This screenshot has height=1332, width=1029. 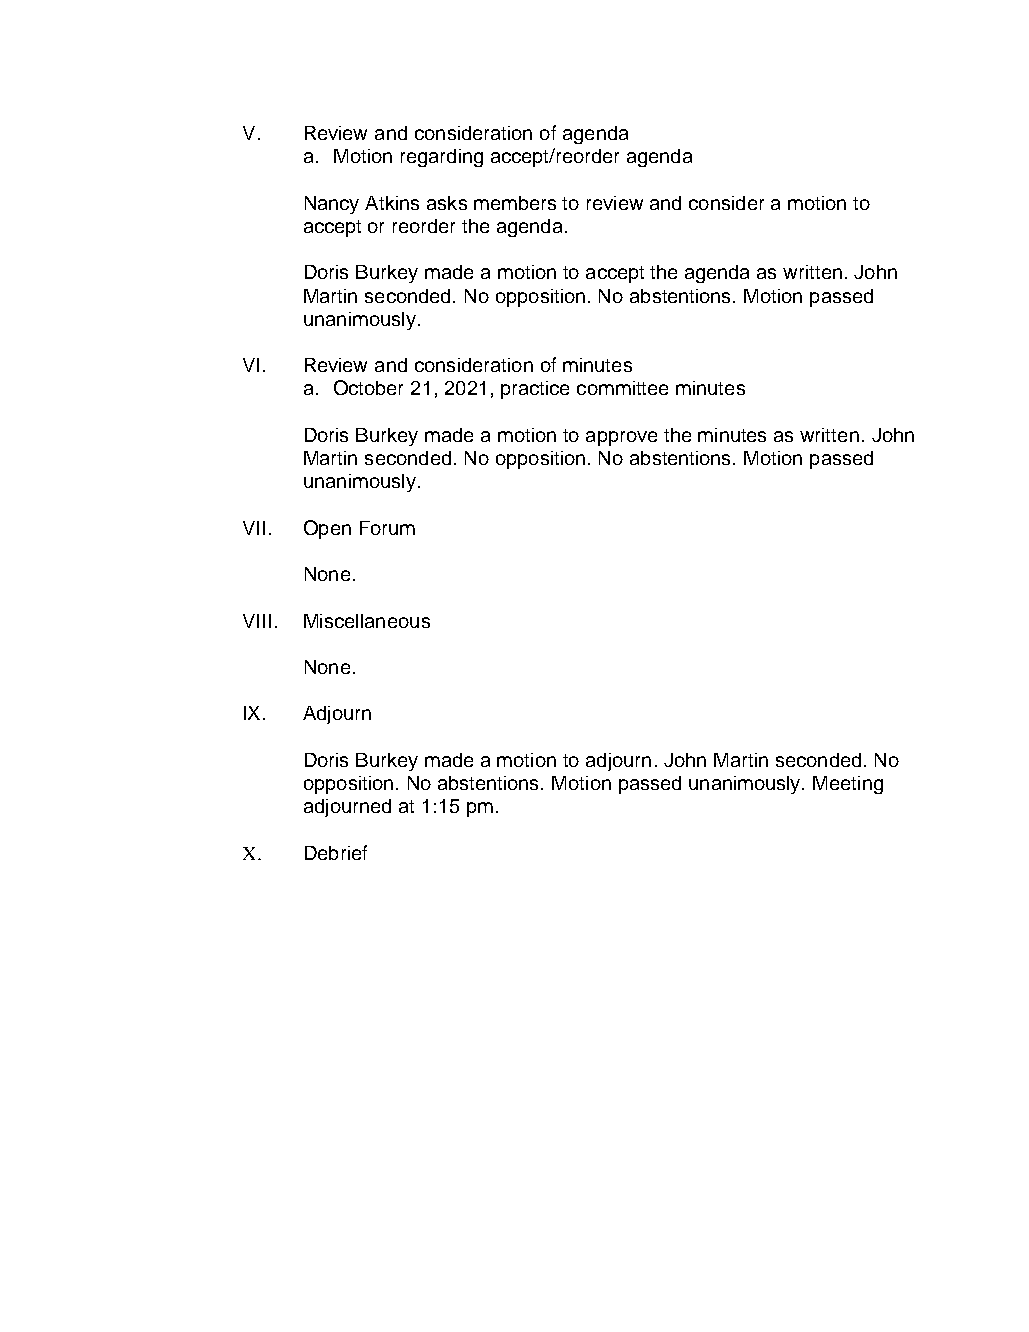 I want to click on Nancy, so click(x=332, y=205).
